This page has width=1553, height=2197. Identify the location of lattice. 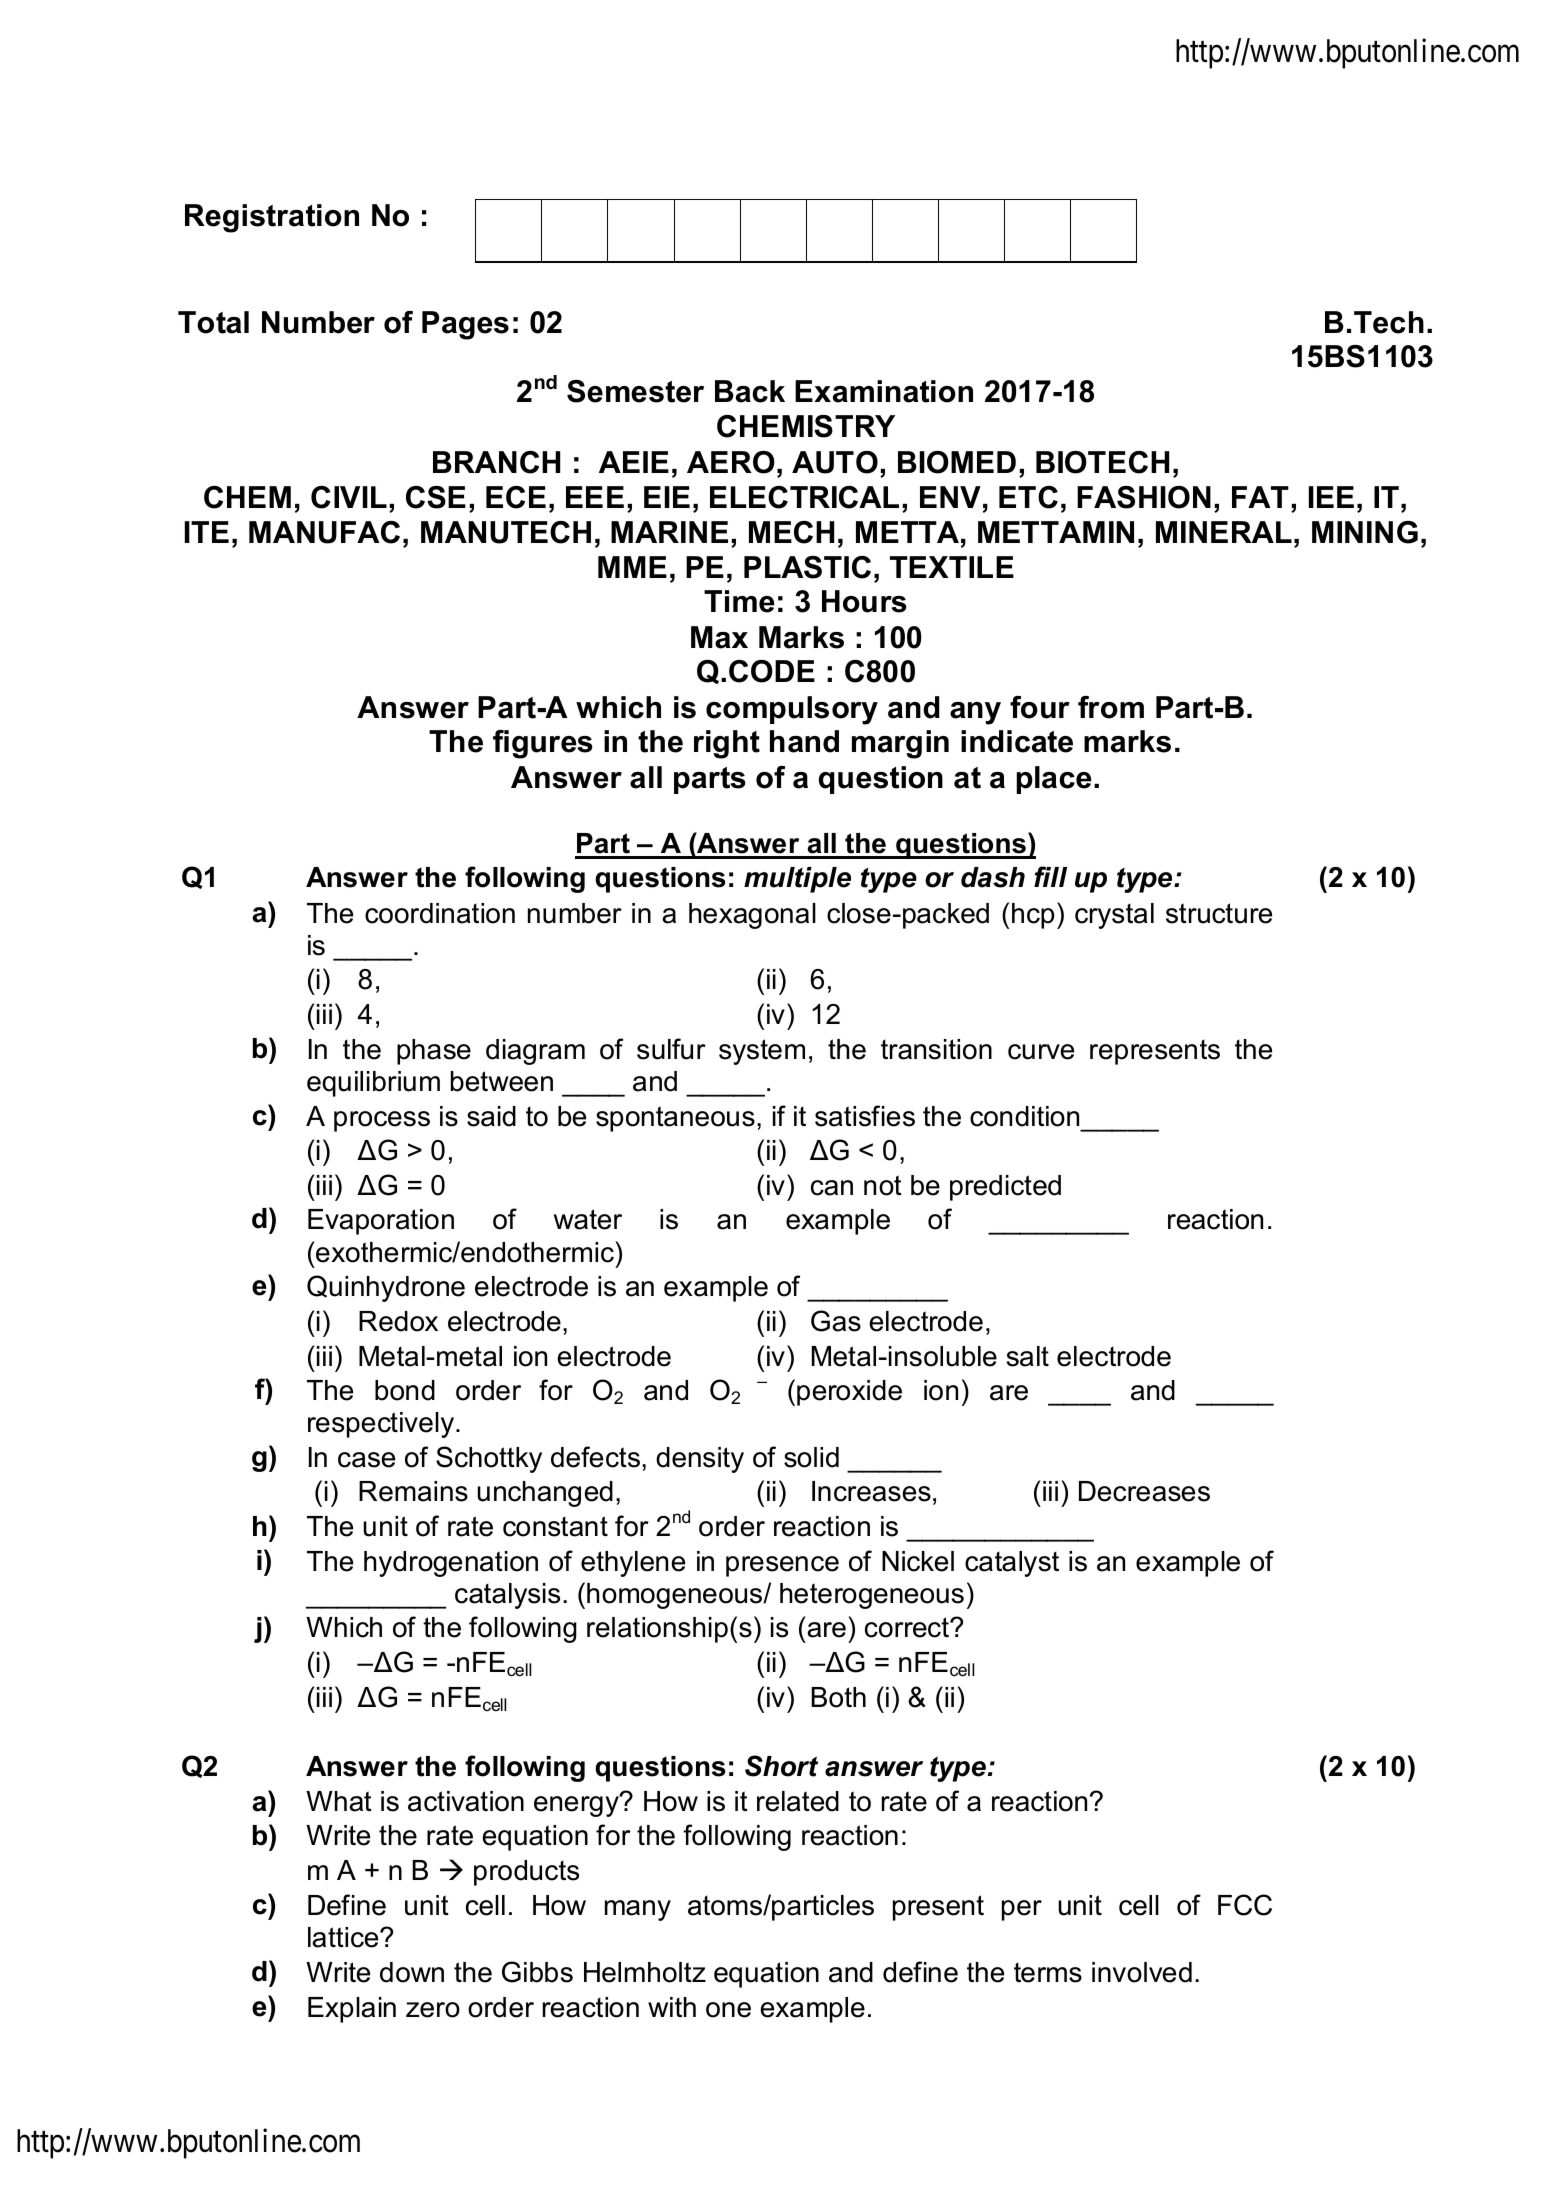
(344, 1937).
